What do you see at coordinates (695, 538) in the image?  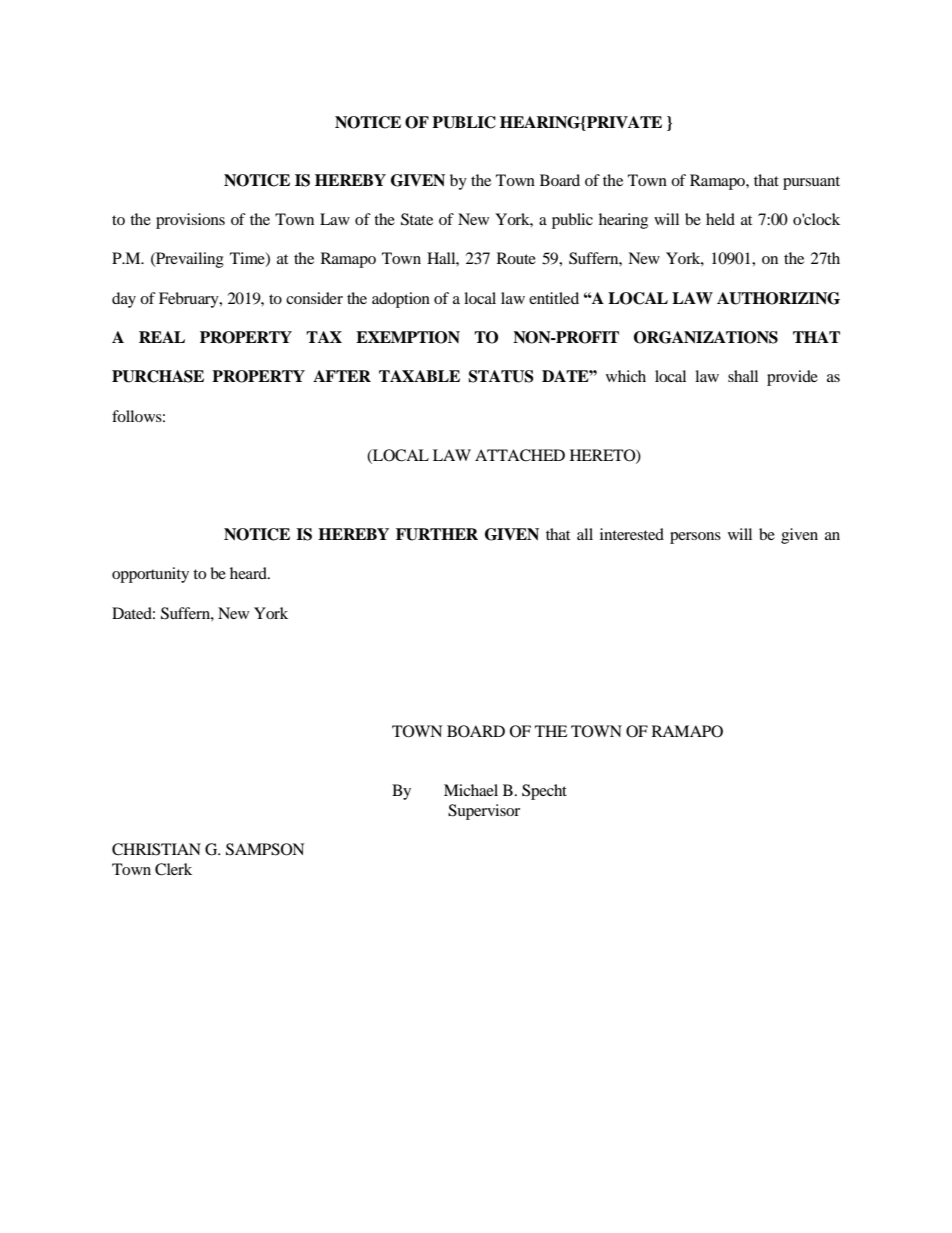 I see `persons` at bounding box center [695, 538].
